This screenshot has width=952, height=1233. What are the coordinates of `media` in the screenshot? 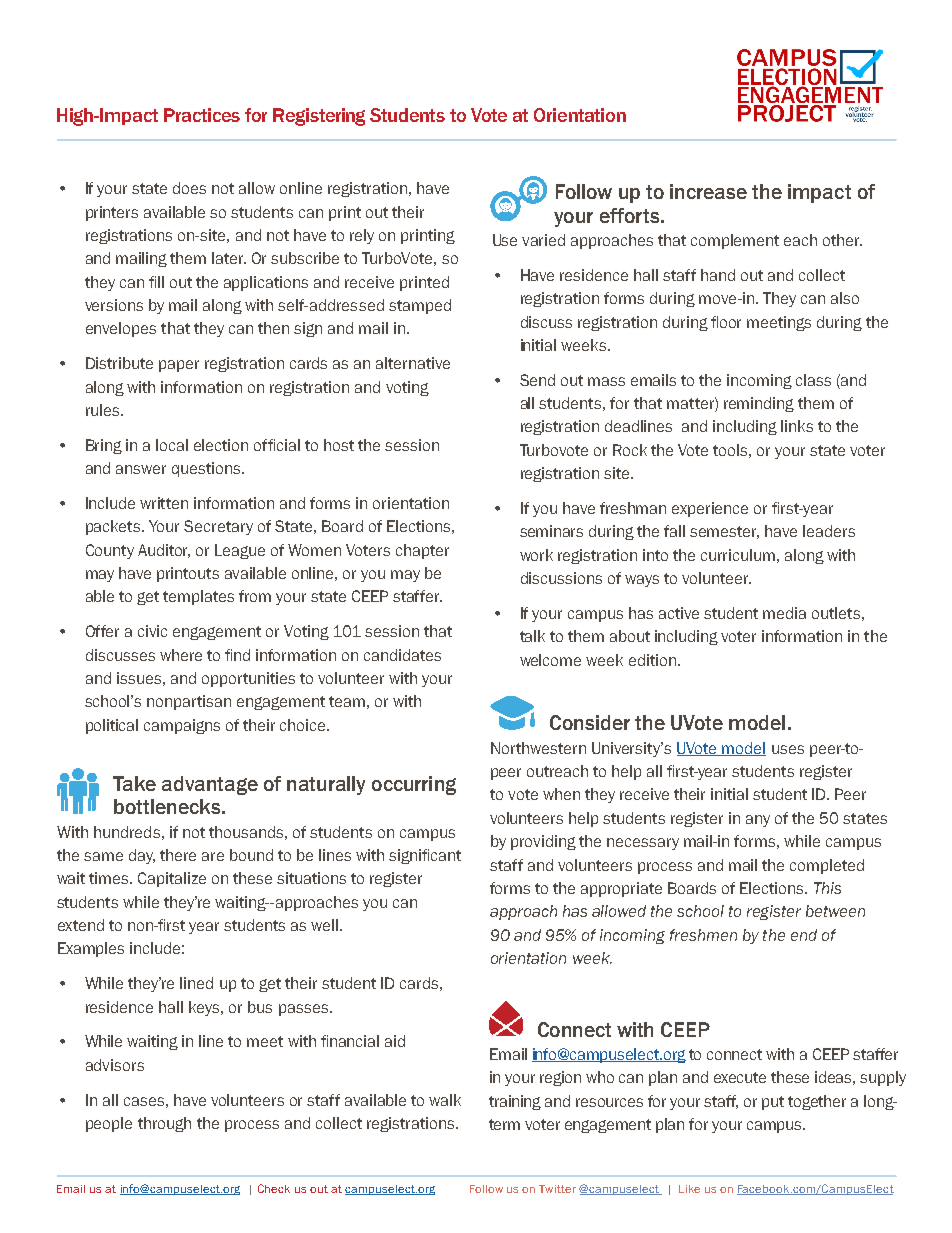 It's located at (784, 613).
